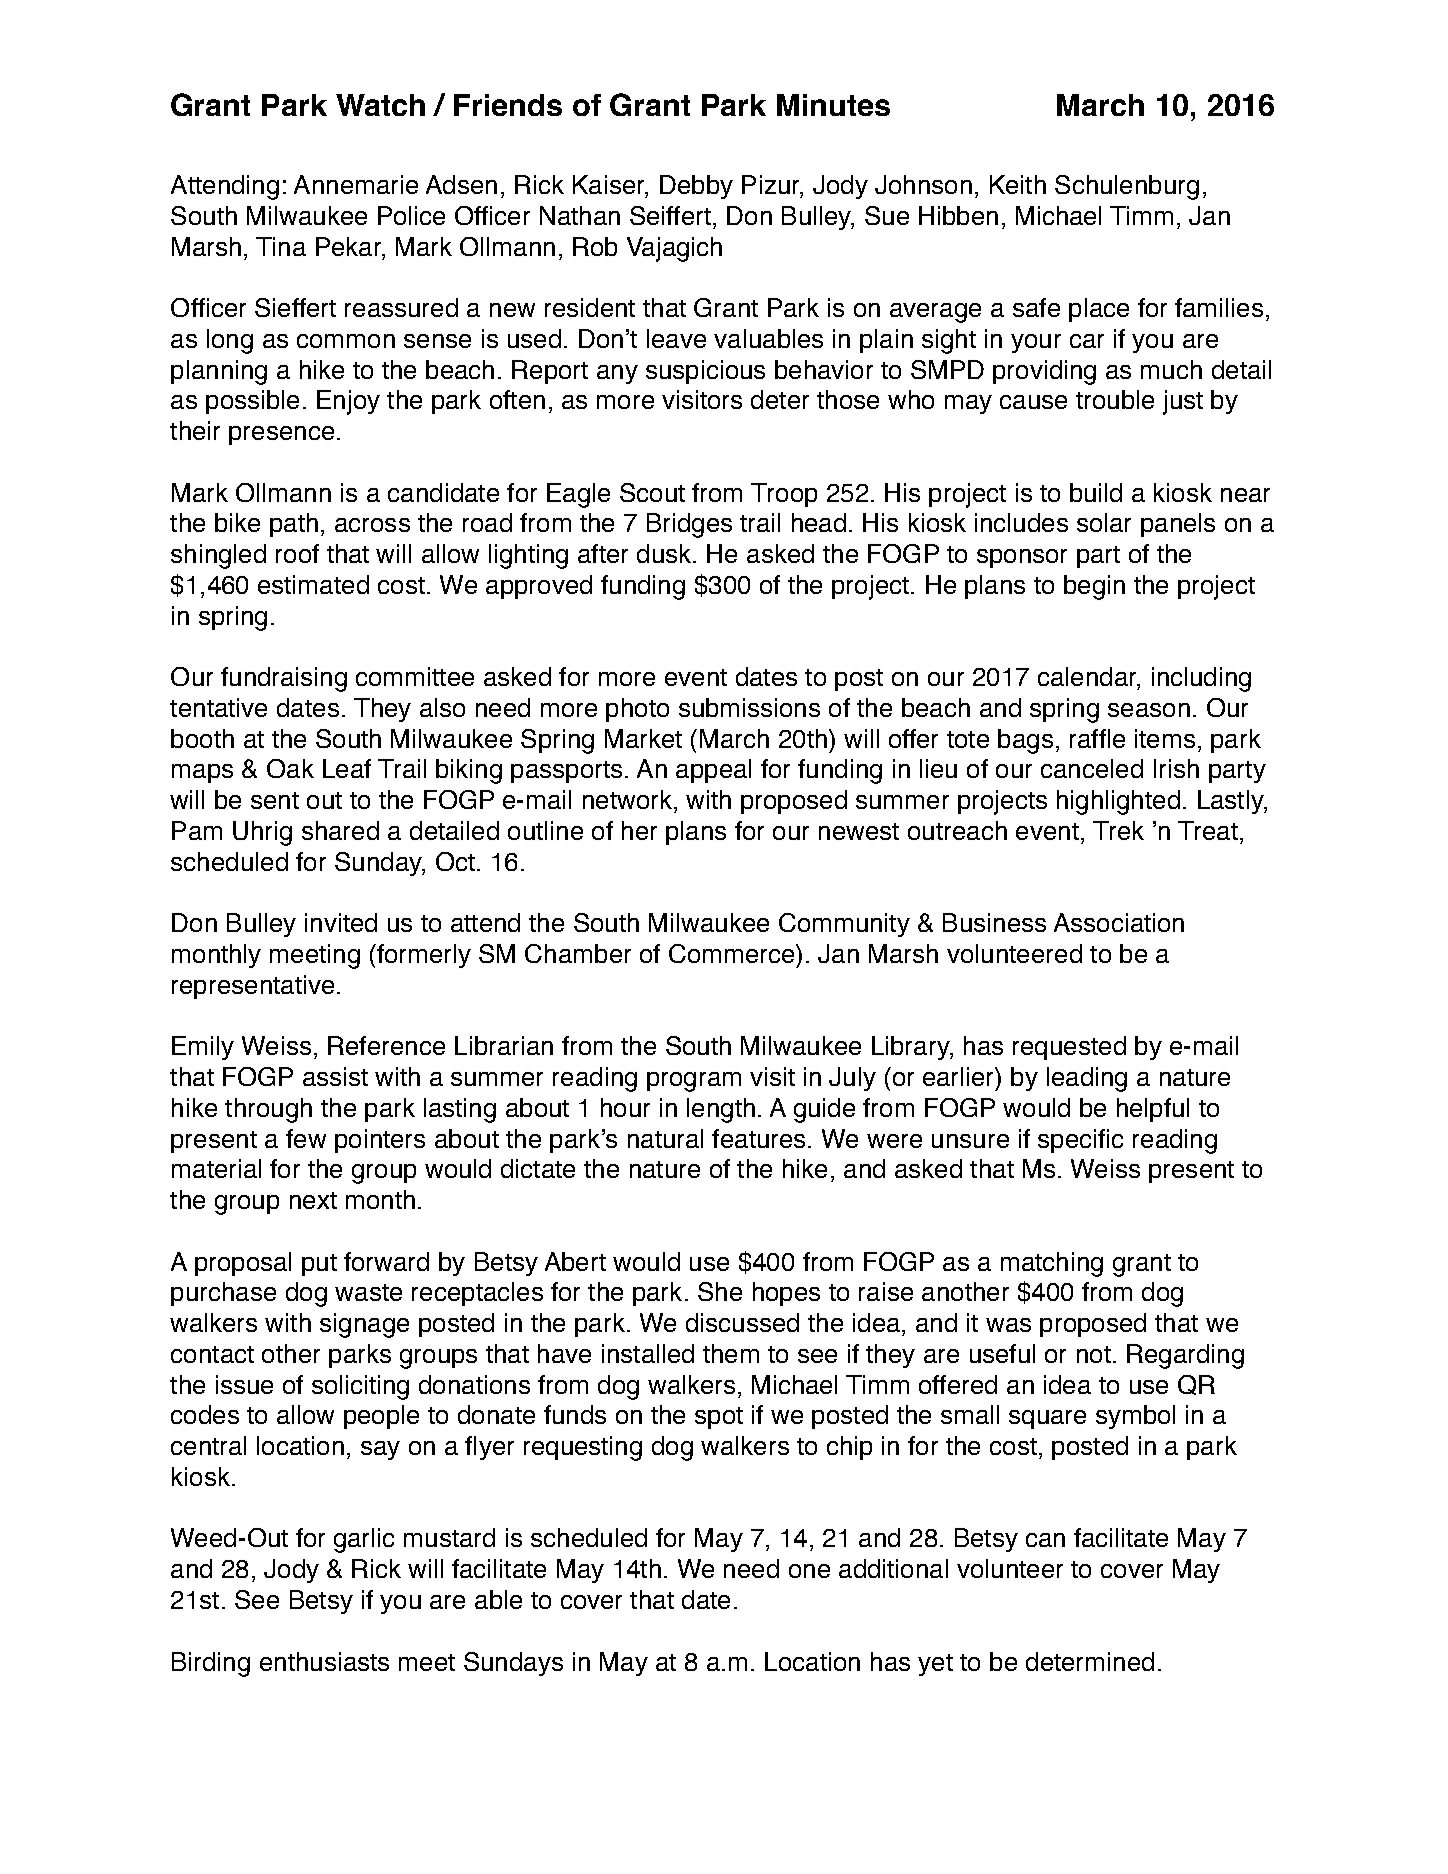 The image size is (1448, 1874). I want to click on Keith, so click(1018, 184).
